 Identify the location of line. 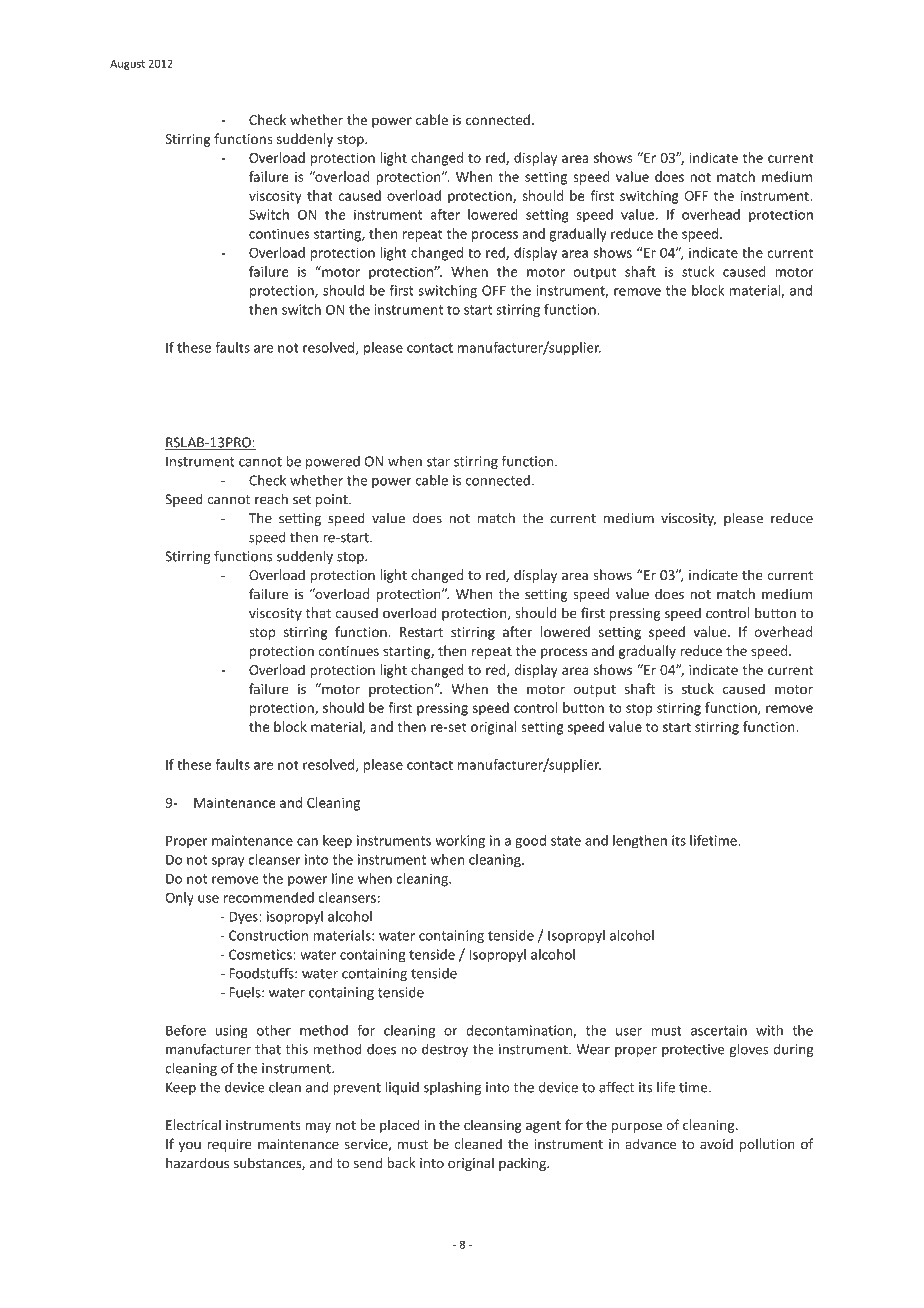
(342, 878).
